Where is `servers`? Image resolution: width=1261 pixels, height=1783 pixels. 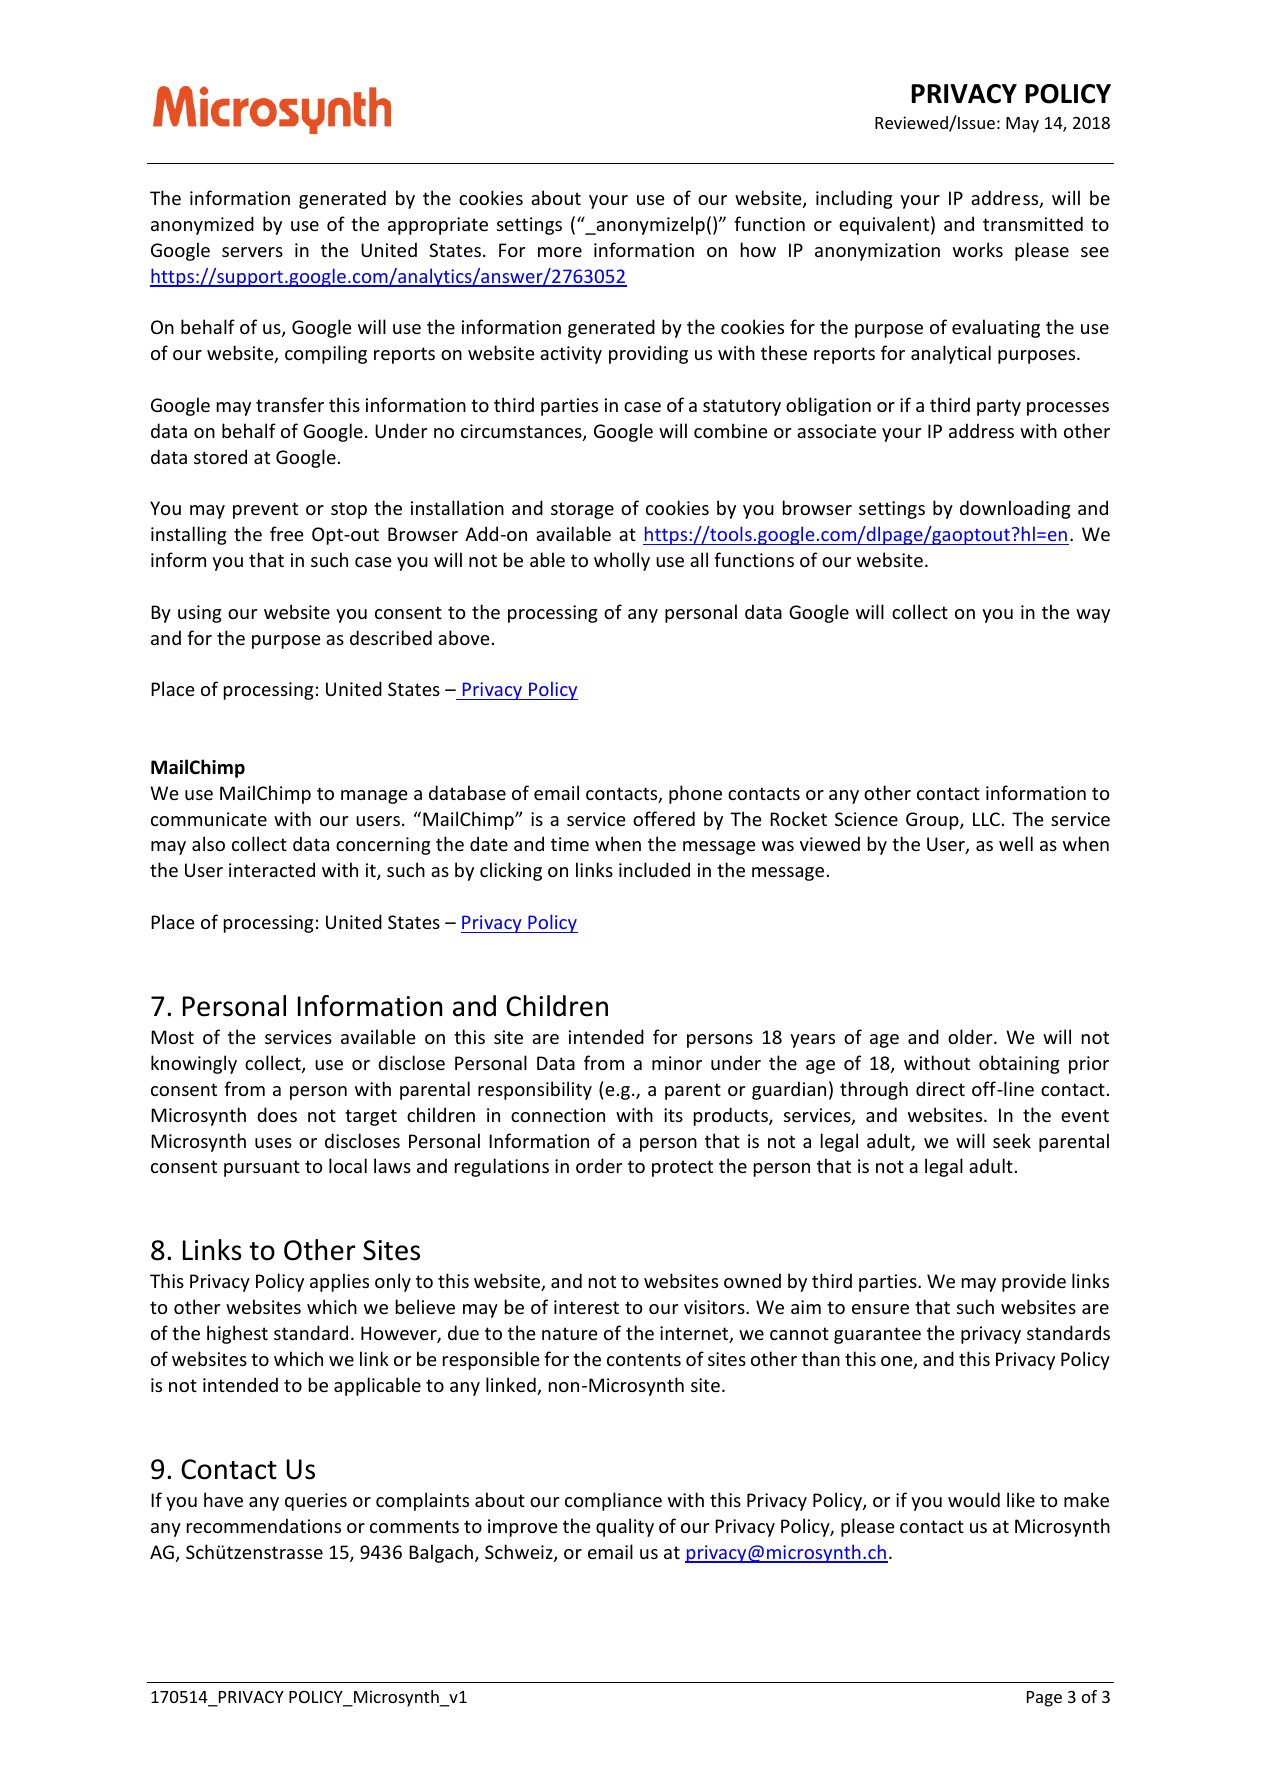 servers is located at coordinates (252, 252).
